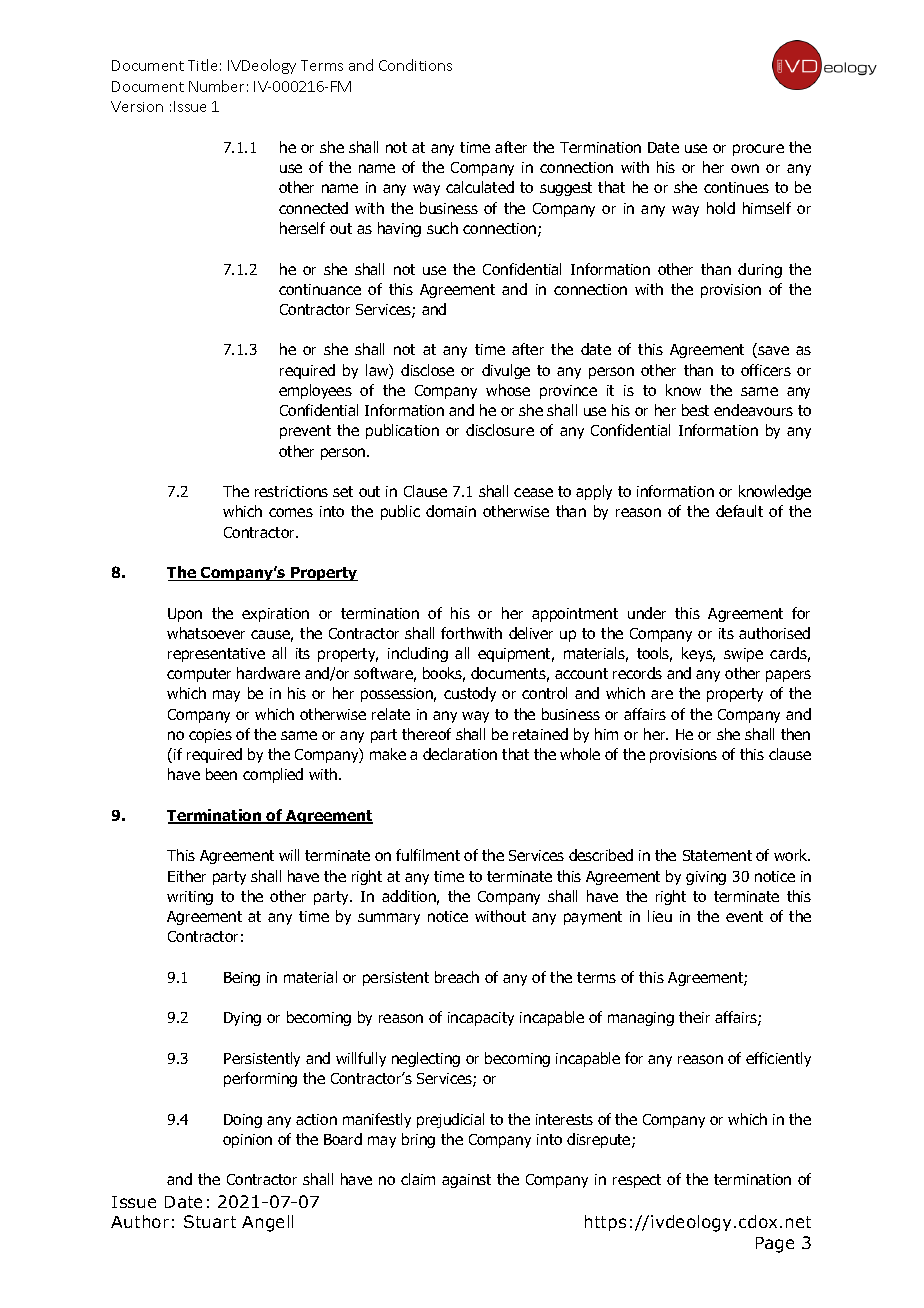  I want to click on Number, so click(216, 86).
